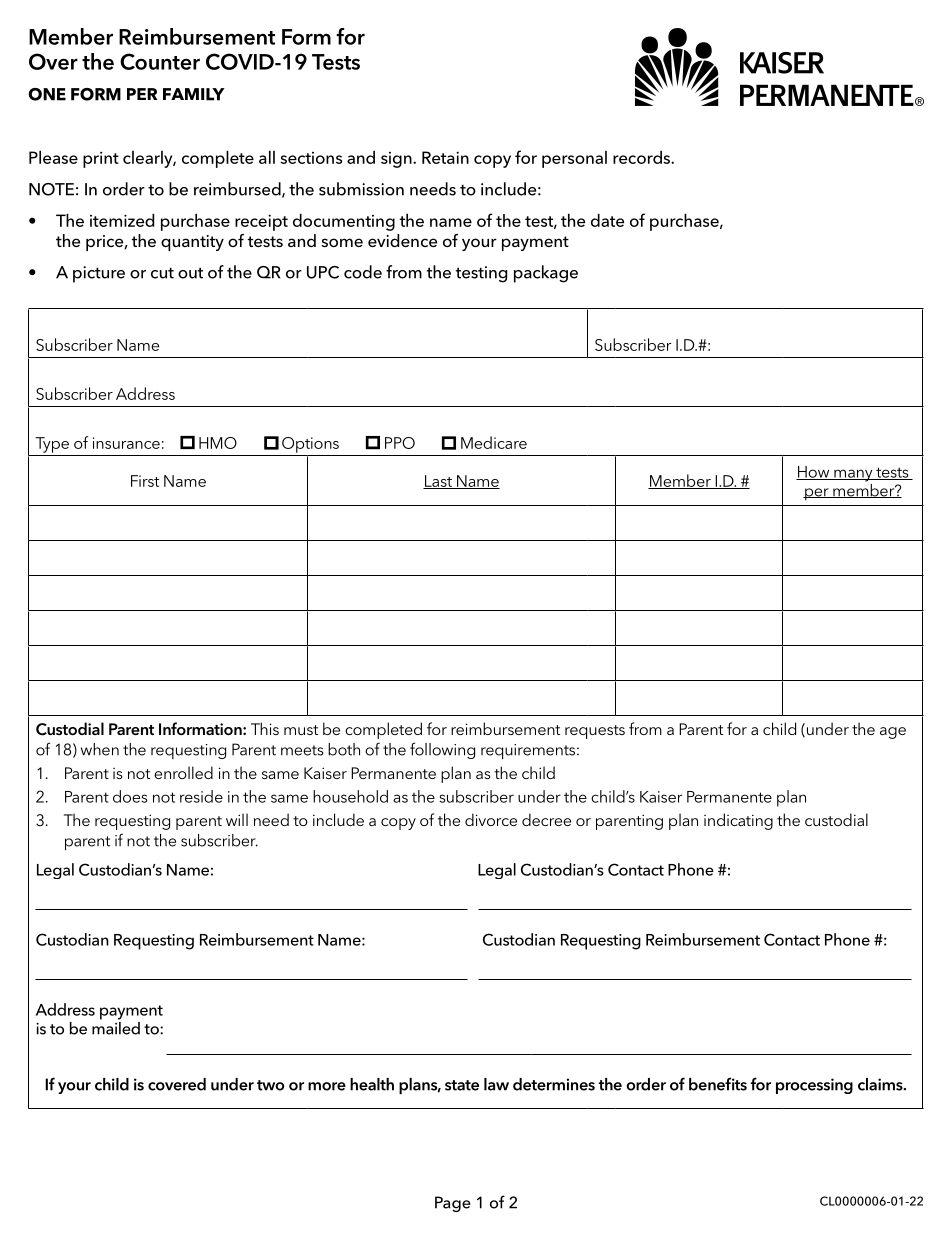  I want to click on following, so click(442, 750).
